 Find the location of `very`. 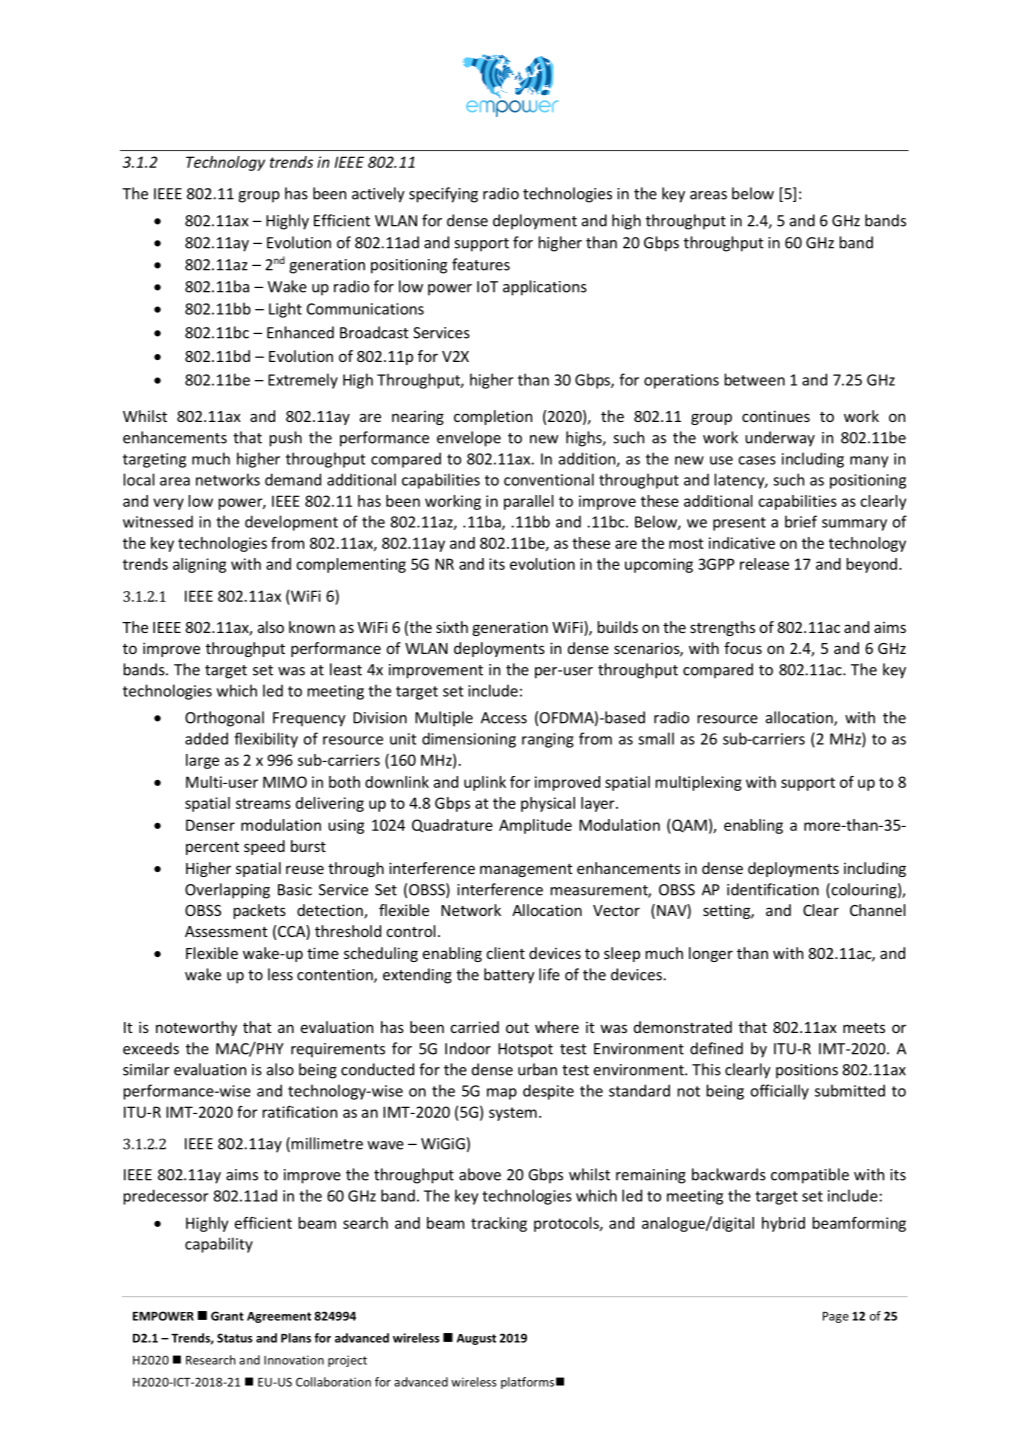

very is located at coordinates (168, 504).
